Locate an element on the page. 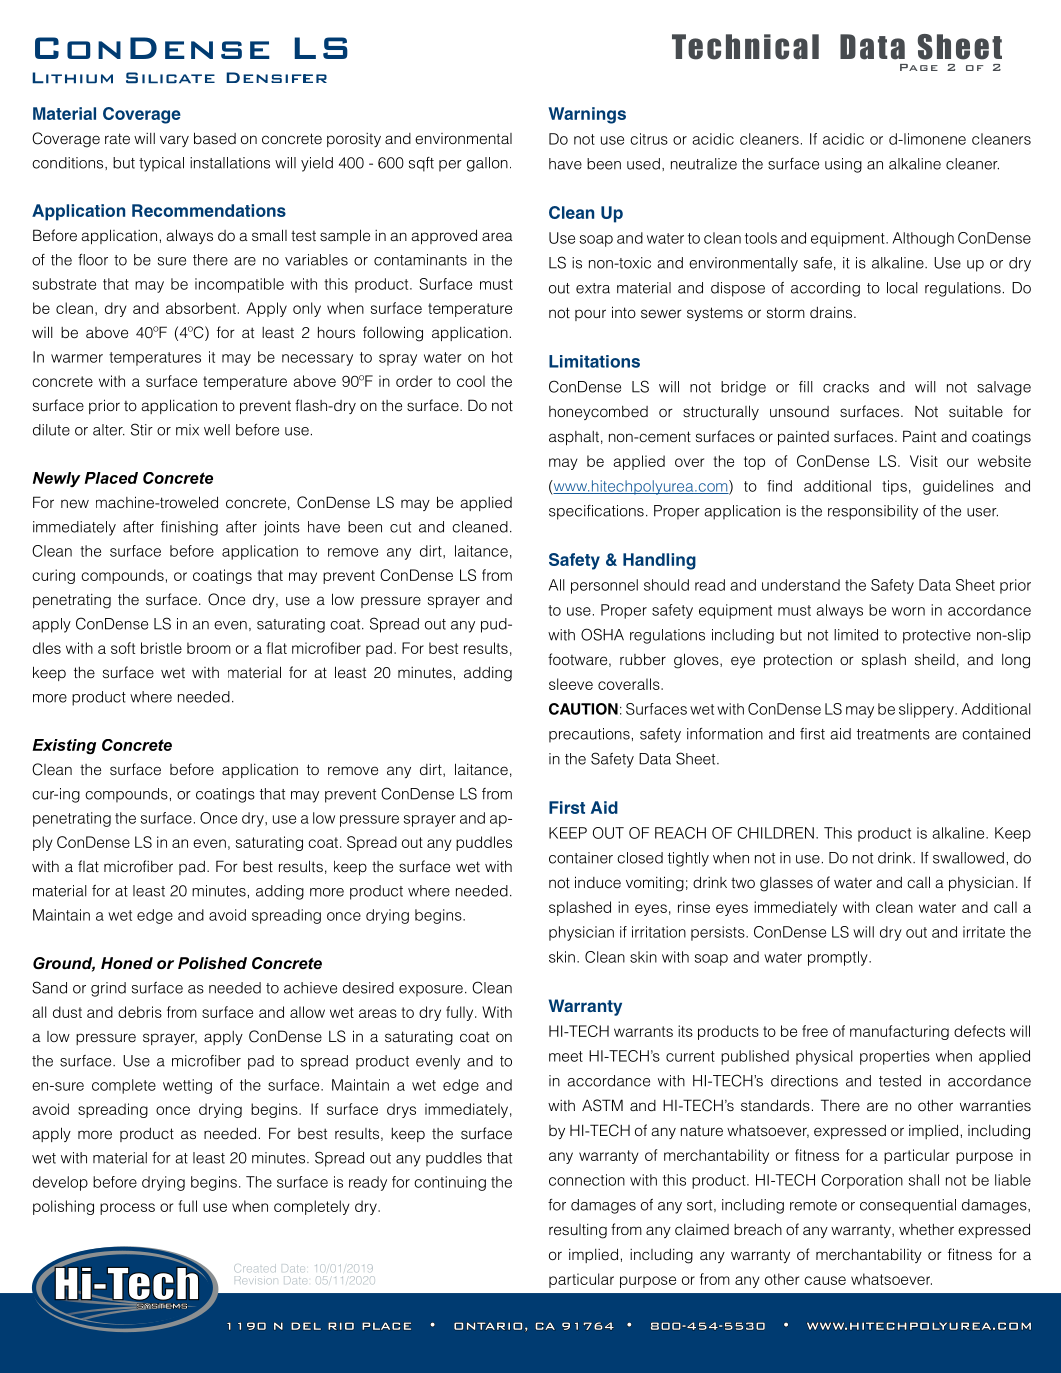 This image has width=1061, height=1373. soft is located at coordinates (123, 648).
